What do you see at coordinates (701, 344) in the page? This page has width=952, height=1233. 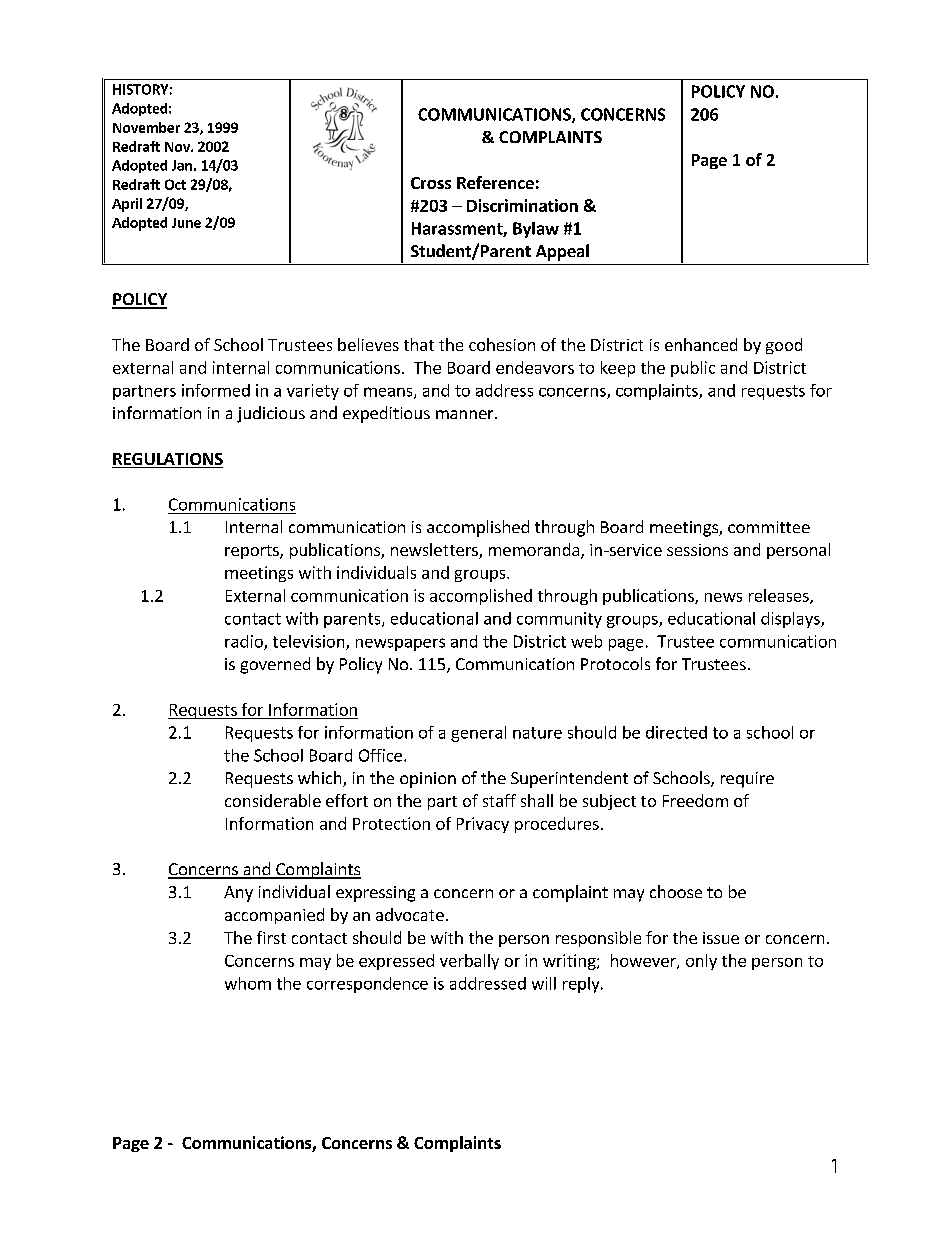 I see `enhanced` at bounding box center [701, 344].
